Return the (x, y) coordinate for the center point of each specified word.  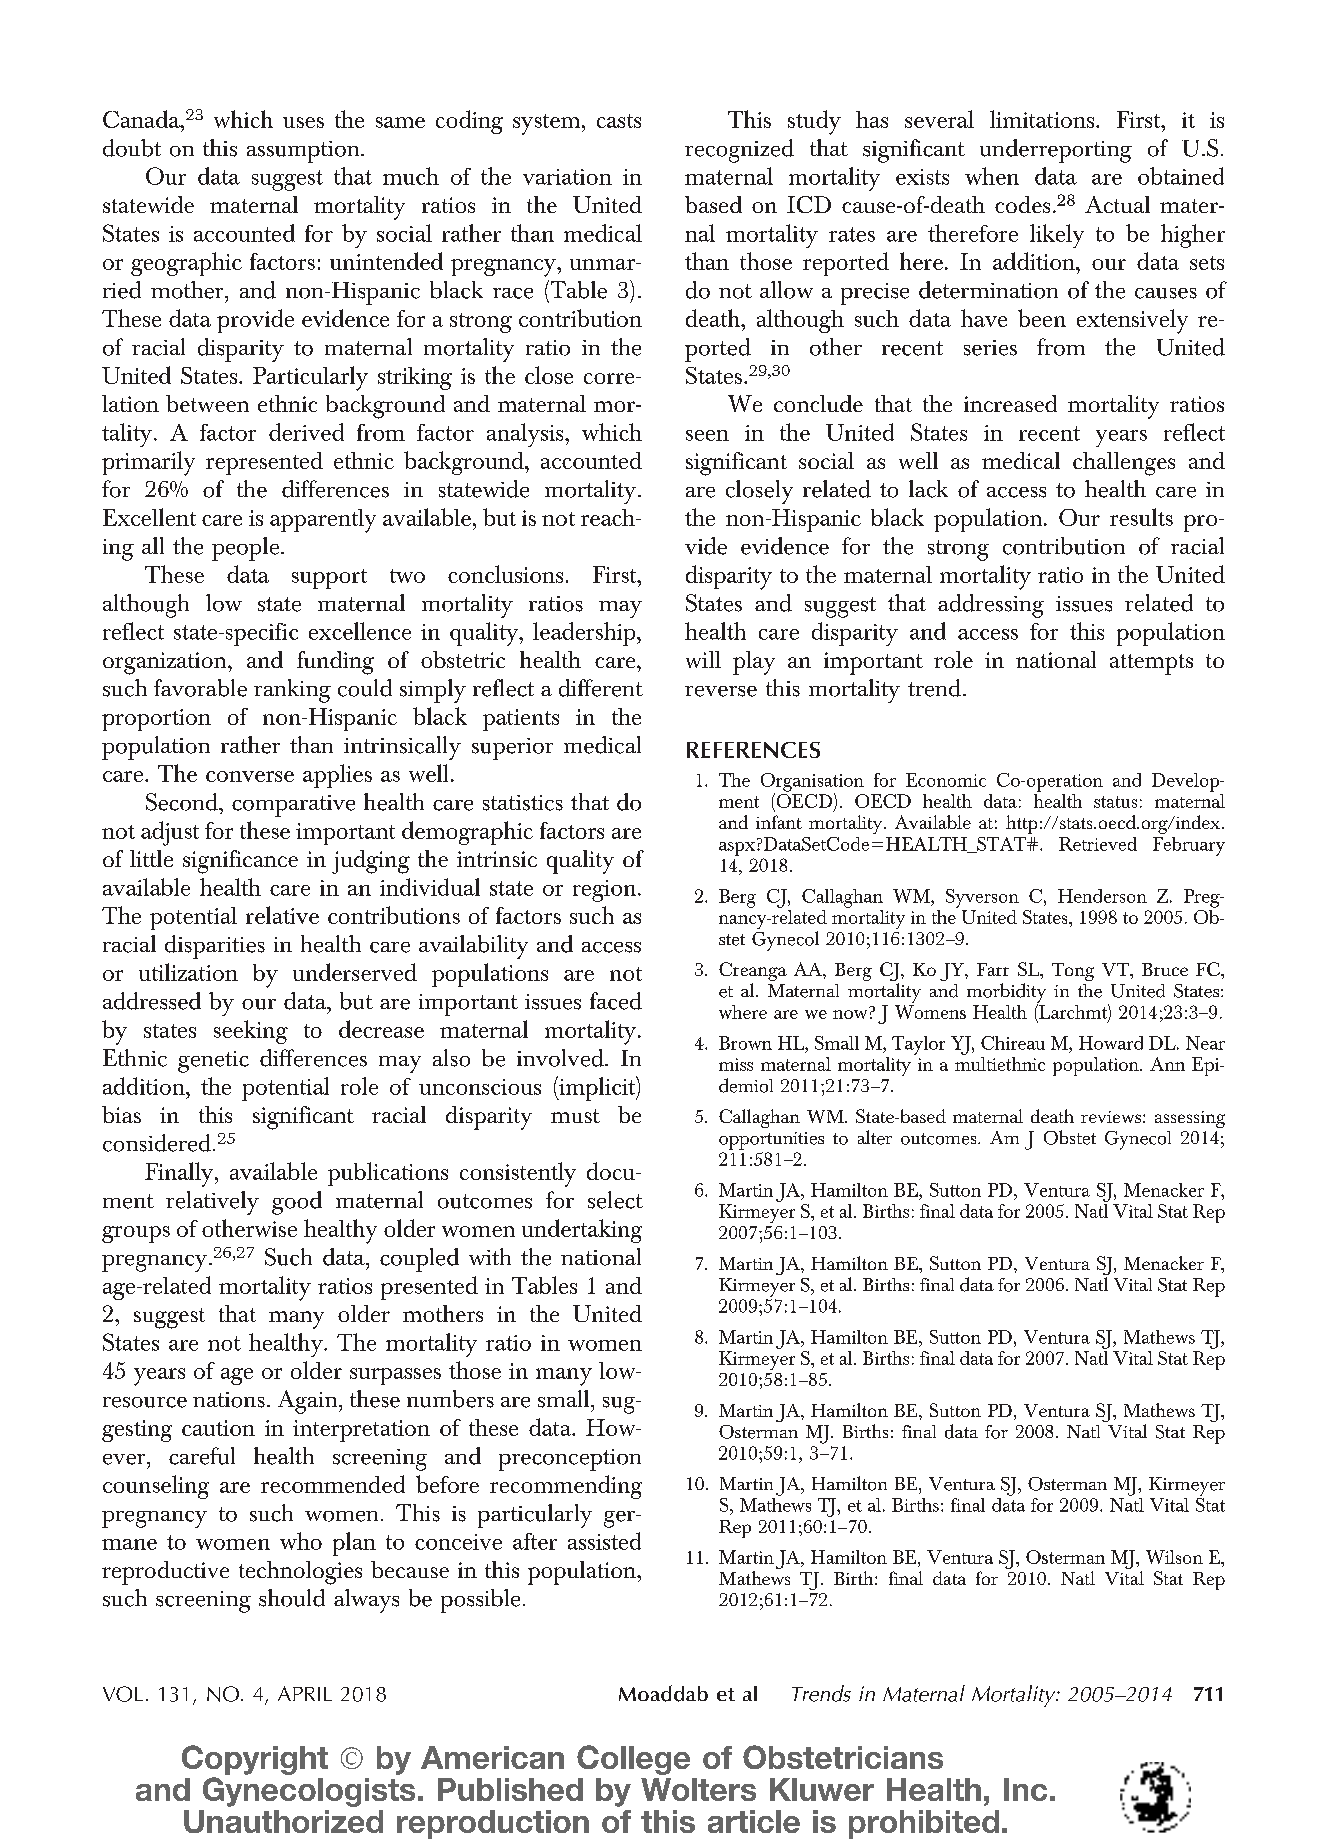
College (633, 1760)
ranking (292, 691)
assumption (304, 152)
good (297, 1203)
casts (619, 121)
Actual (1117, 204)
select (615, 1200)
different (601, 688)
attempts (1151, 664)
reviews (1111, 1117)
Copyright (255, 1760)
